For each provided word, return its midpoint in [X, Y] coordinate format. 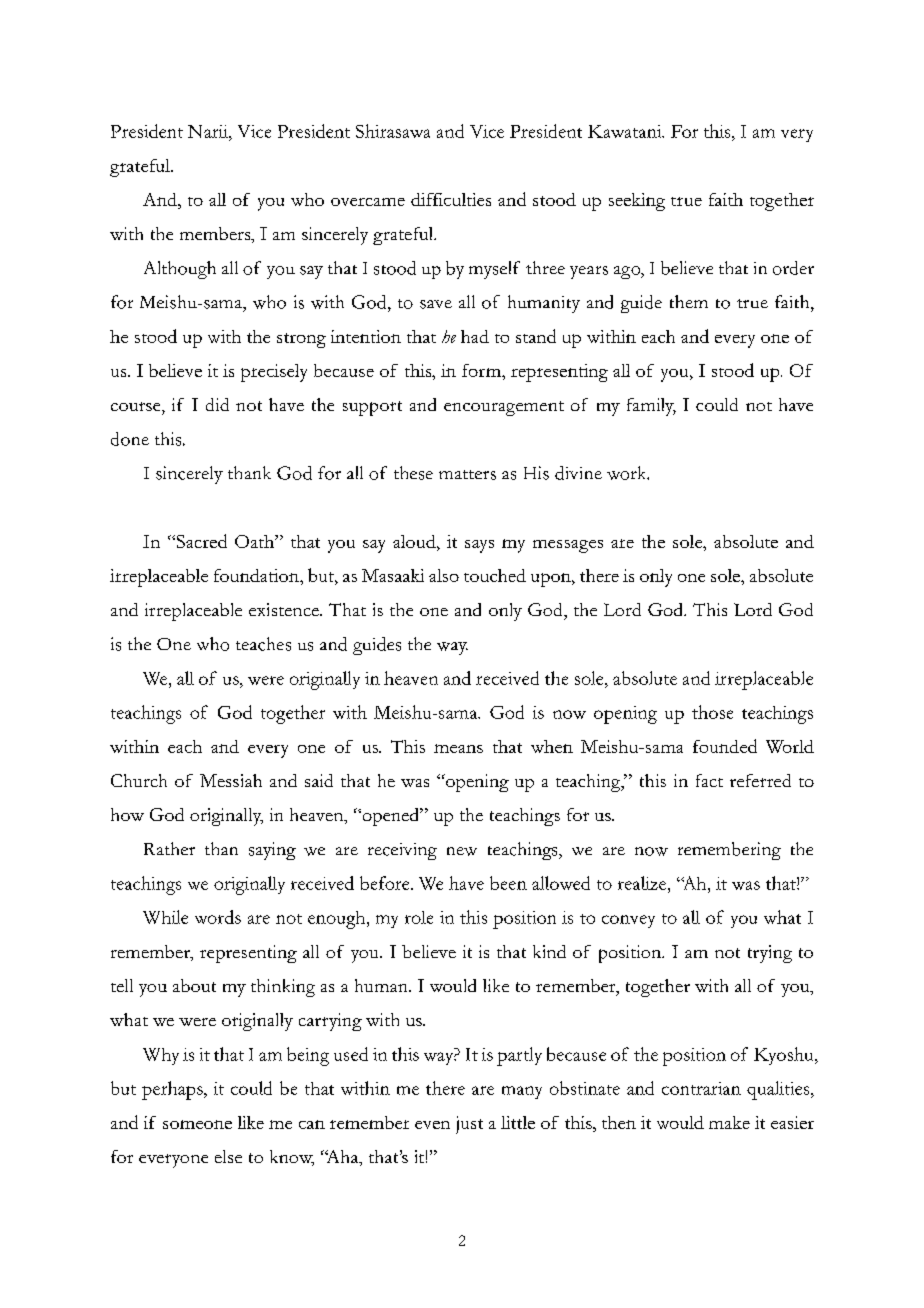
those [712, 712]
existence [285, 609]
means [458, 748]
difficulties [451, 199]
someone [197, 1124]
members [216, 235]
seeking [637, 202]
